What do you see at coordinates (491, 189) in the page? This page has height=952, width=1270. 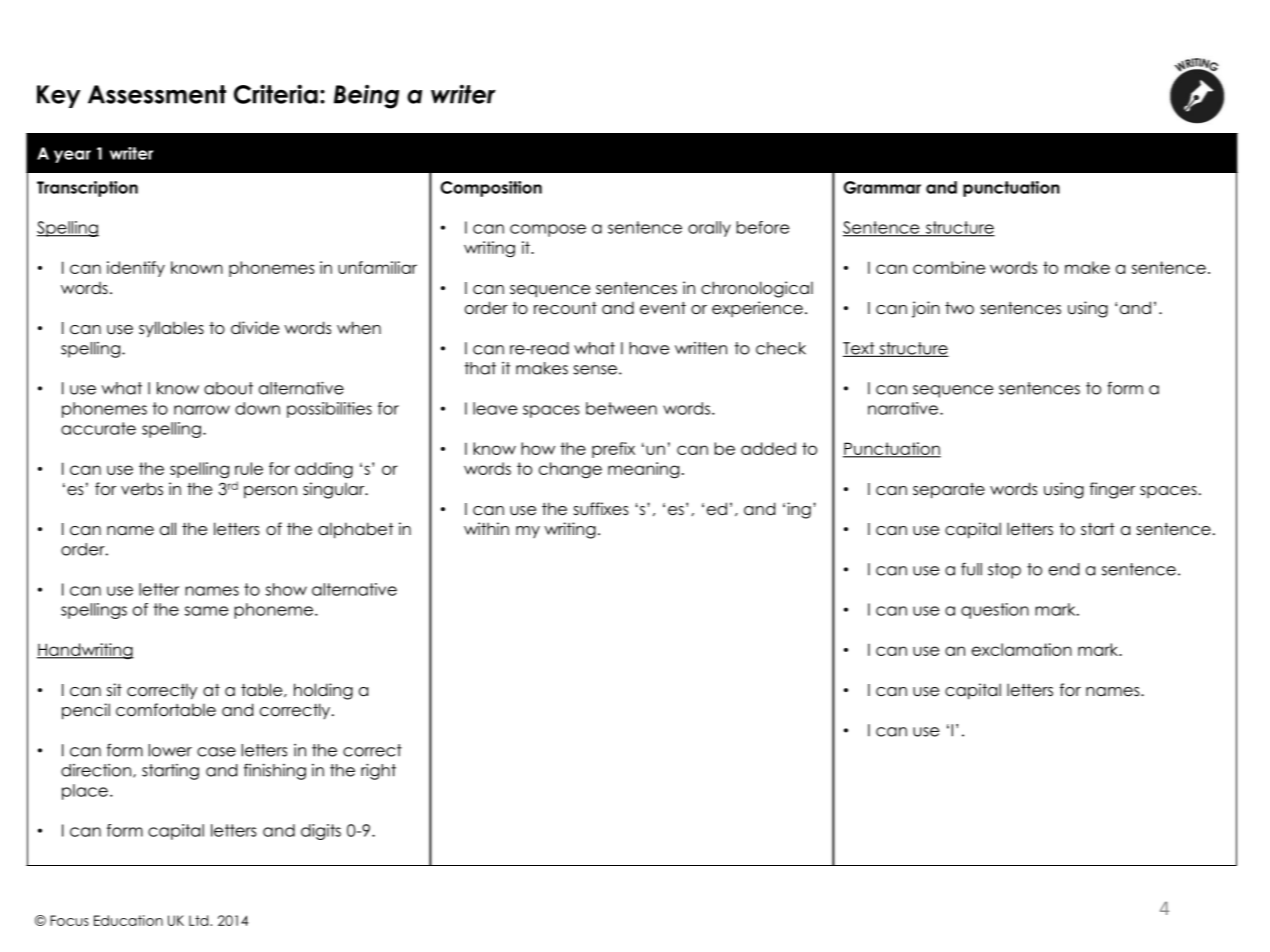 I see `Composition` at bounding box center [491, 189].
